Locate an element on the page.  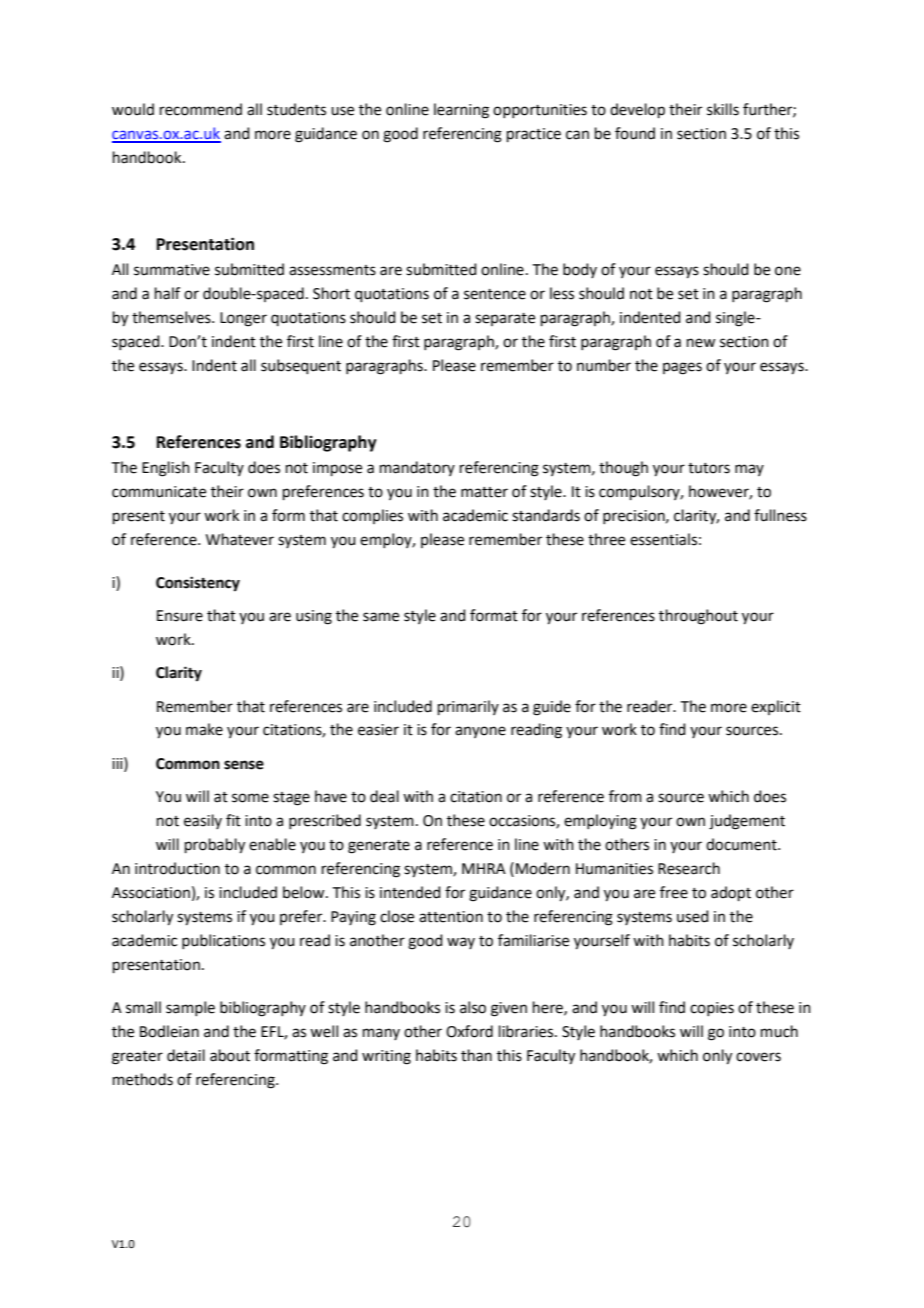
make is located at coordinates (204, 729).
